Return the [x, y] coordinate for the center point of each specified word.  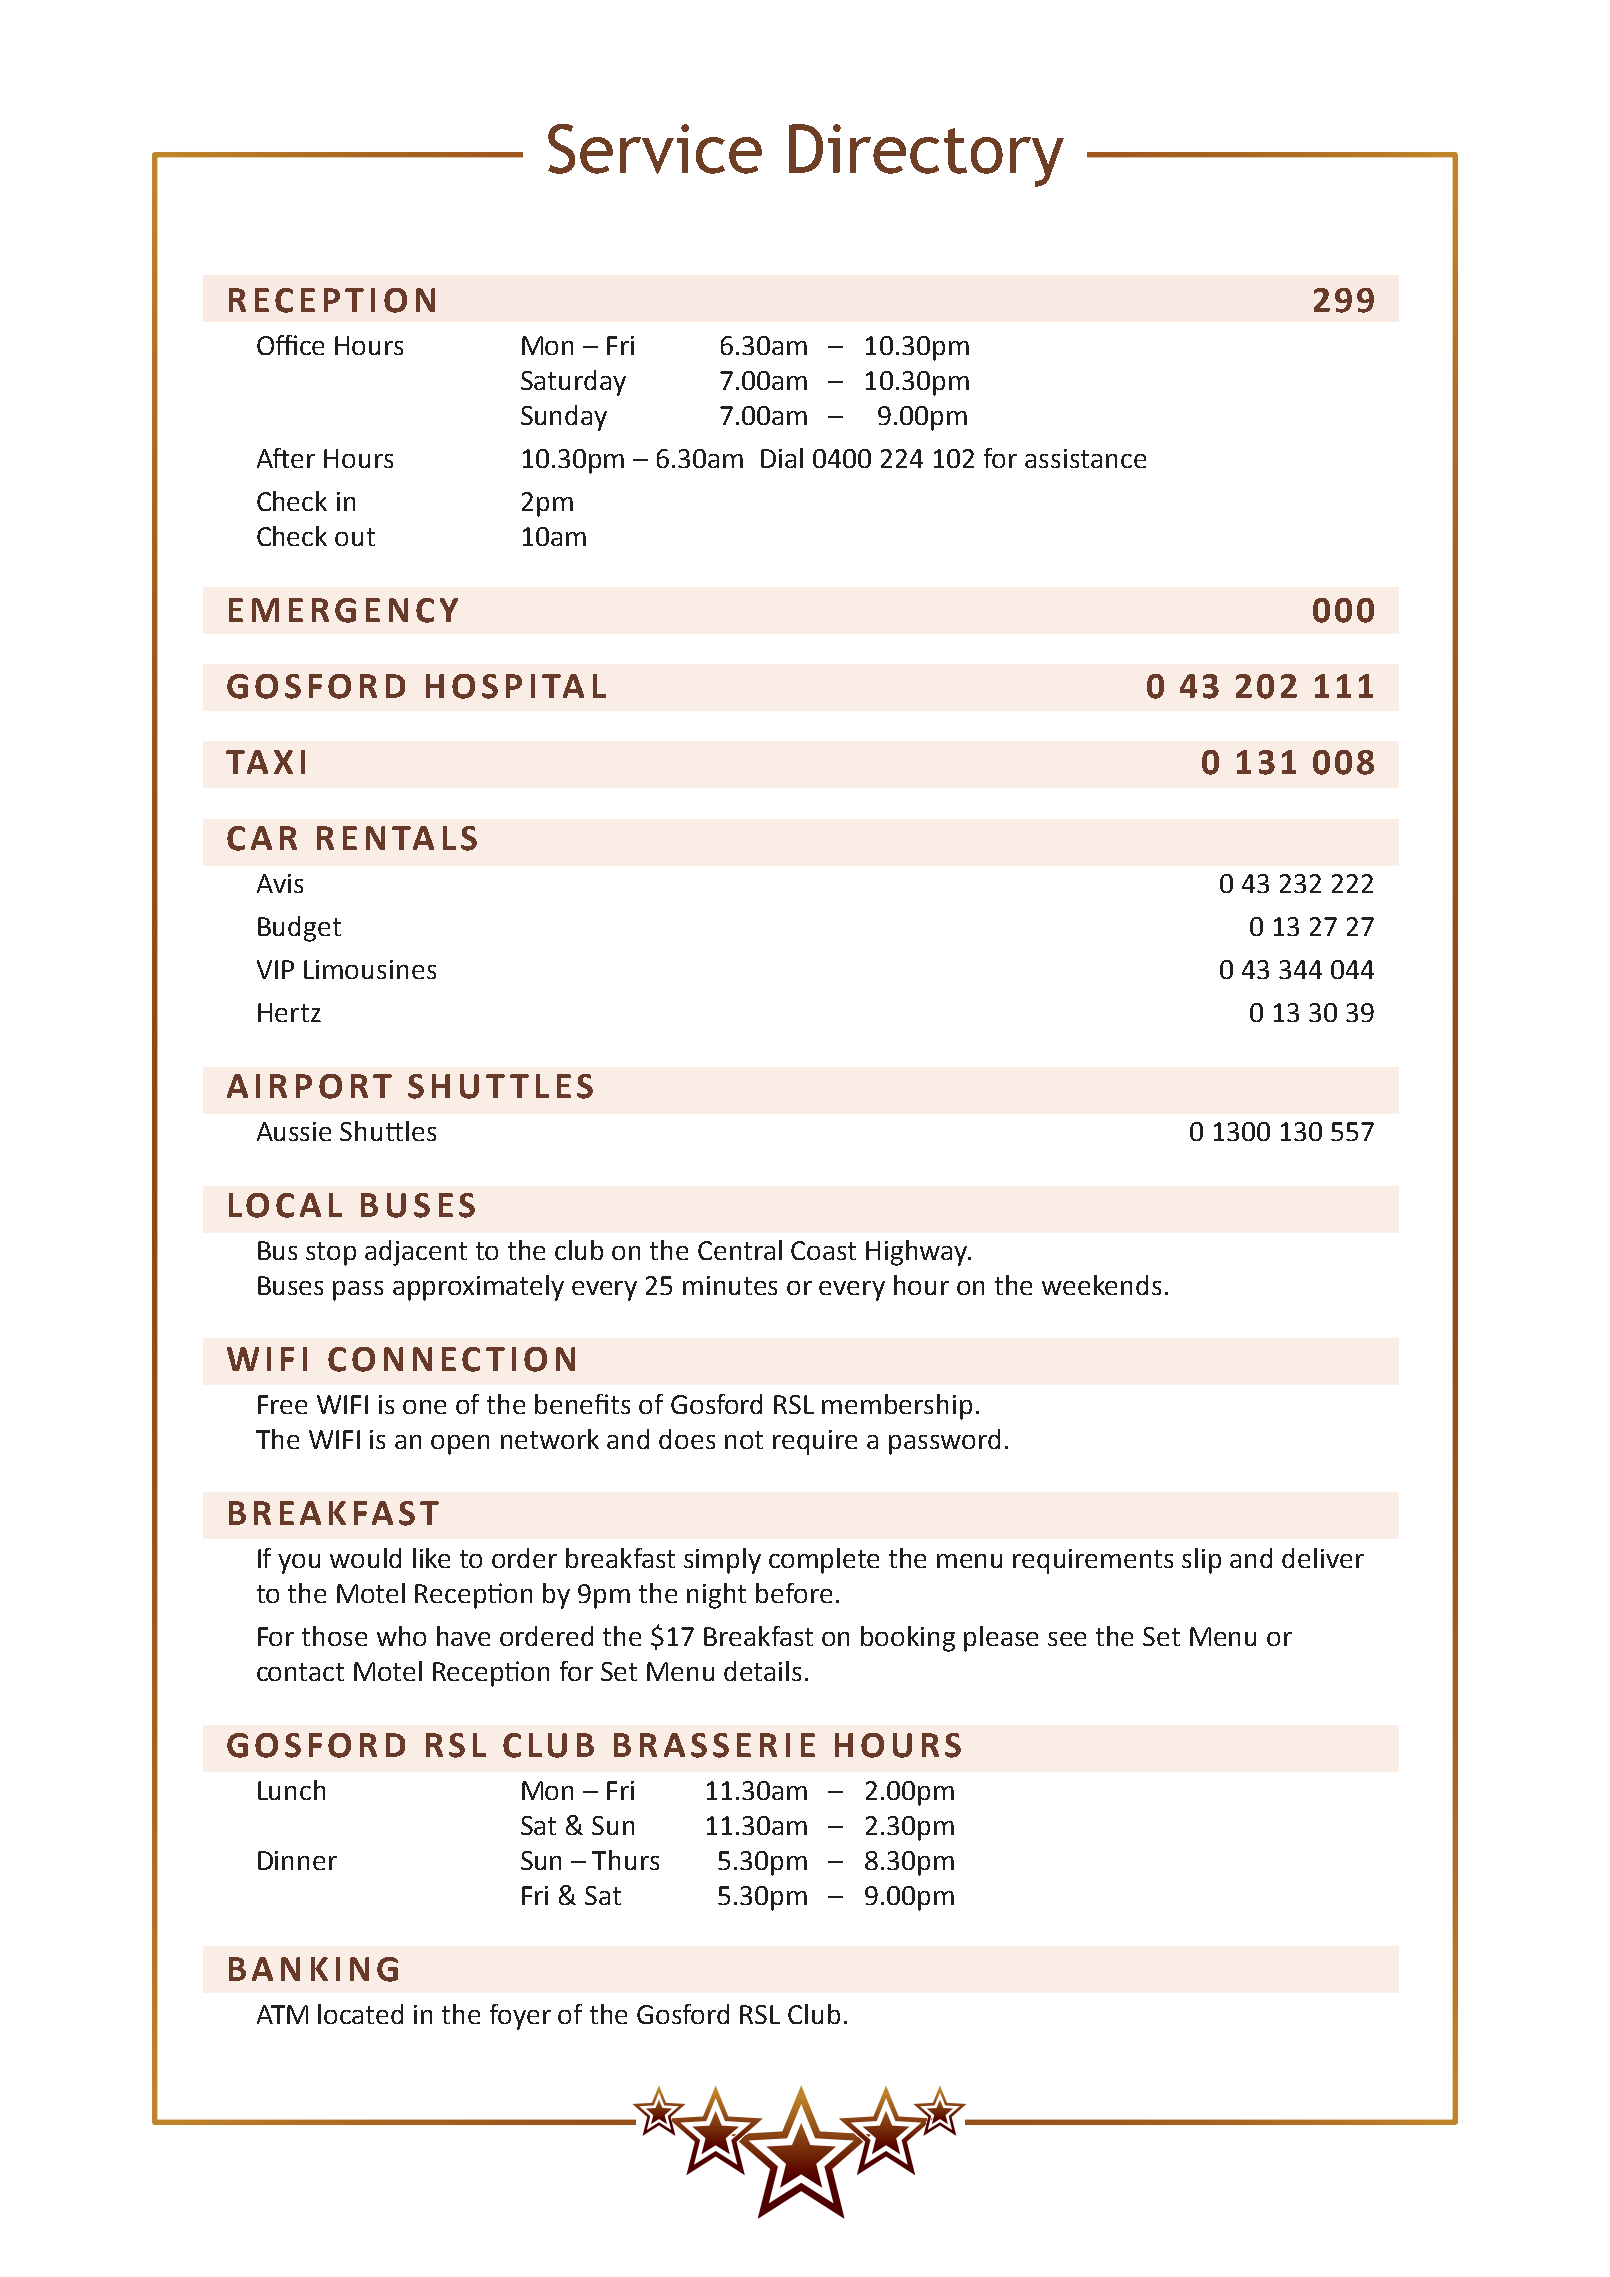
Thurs [625, 1860]
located [360, 2014]
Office [290, 345]
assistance [1085, 458]
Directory [926, 155]
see [1067, 1639]
